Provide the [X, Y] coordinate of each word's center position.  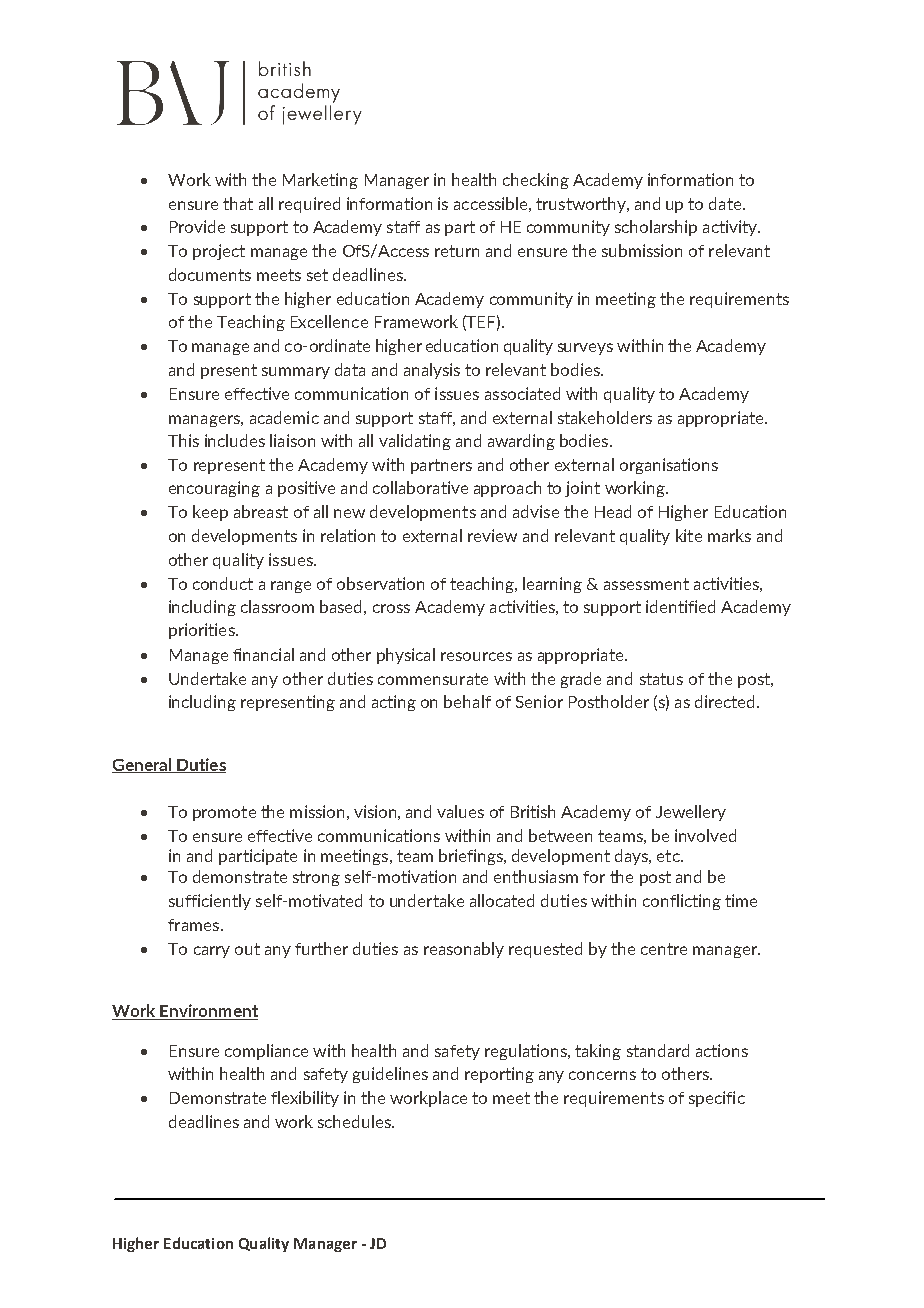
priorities [203, 631]
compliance [266, 1052]
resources [476, 656]
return [457, 251]
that [238, 203]
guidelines [390, 1075]
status [661, 679]
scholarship [656, 228]
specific [717, 1099]
